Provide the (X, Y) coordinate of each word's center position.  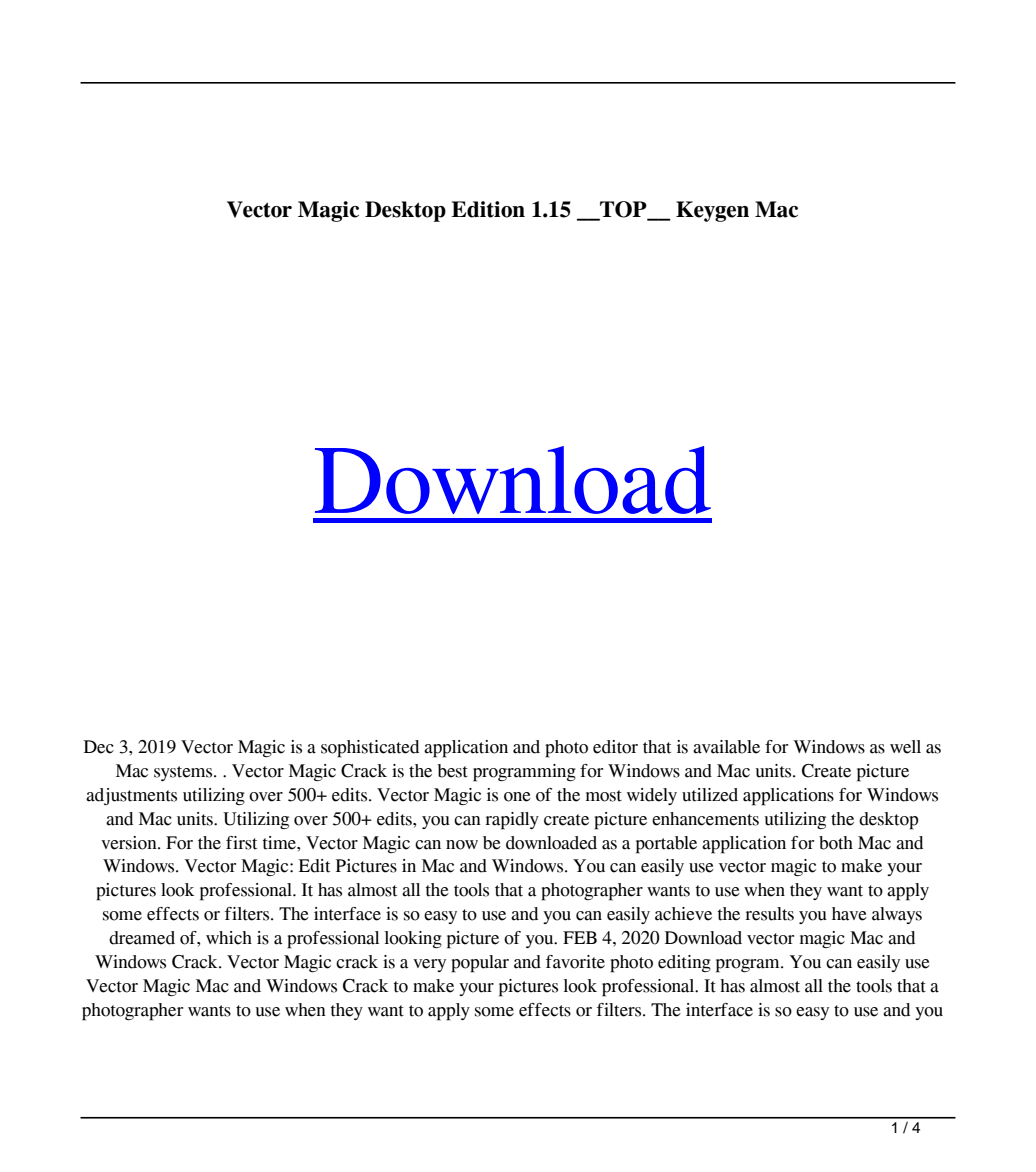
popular (480, 964)
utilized (710, 795)
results (769, 914)
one (517, 797)
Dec (99, 747)
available (726, 747)
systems (184, 773)
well (905, 747)
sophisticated (370, 749)
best (452, 771)
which (229, 938)
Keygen (712, 211)
